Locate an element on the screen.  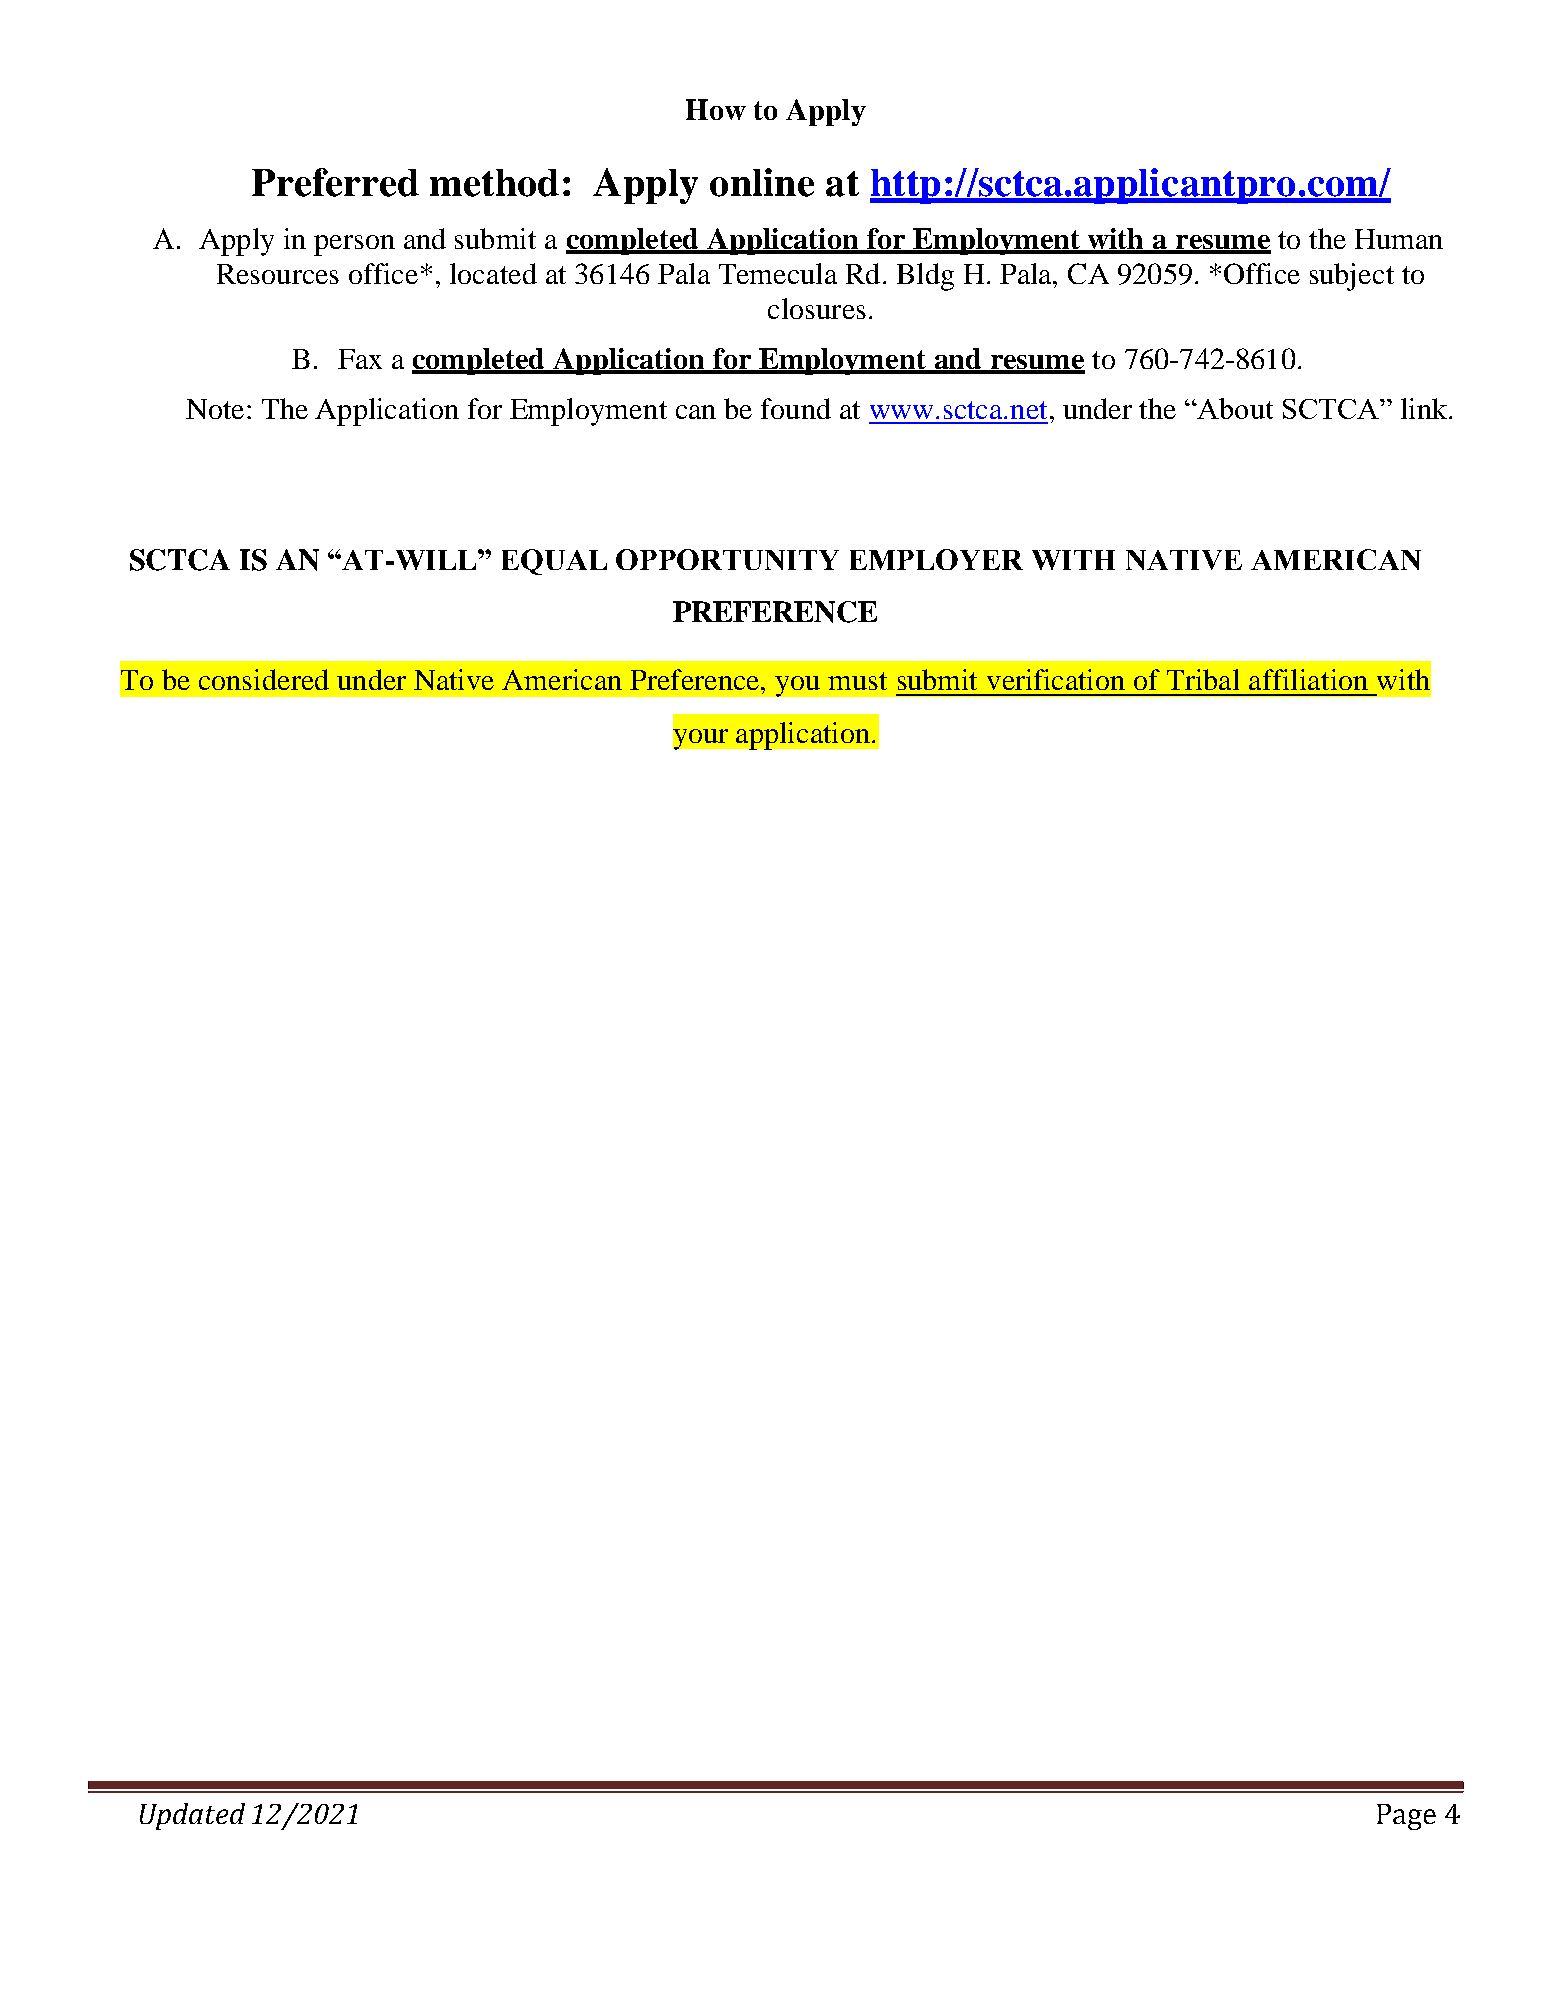
online is located at coordinates (762, 182).
